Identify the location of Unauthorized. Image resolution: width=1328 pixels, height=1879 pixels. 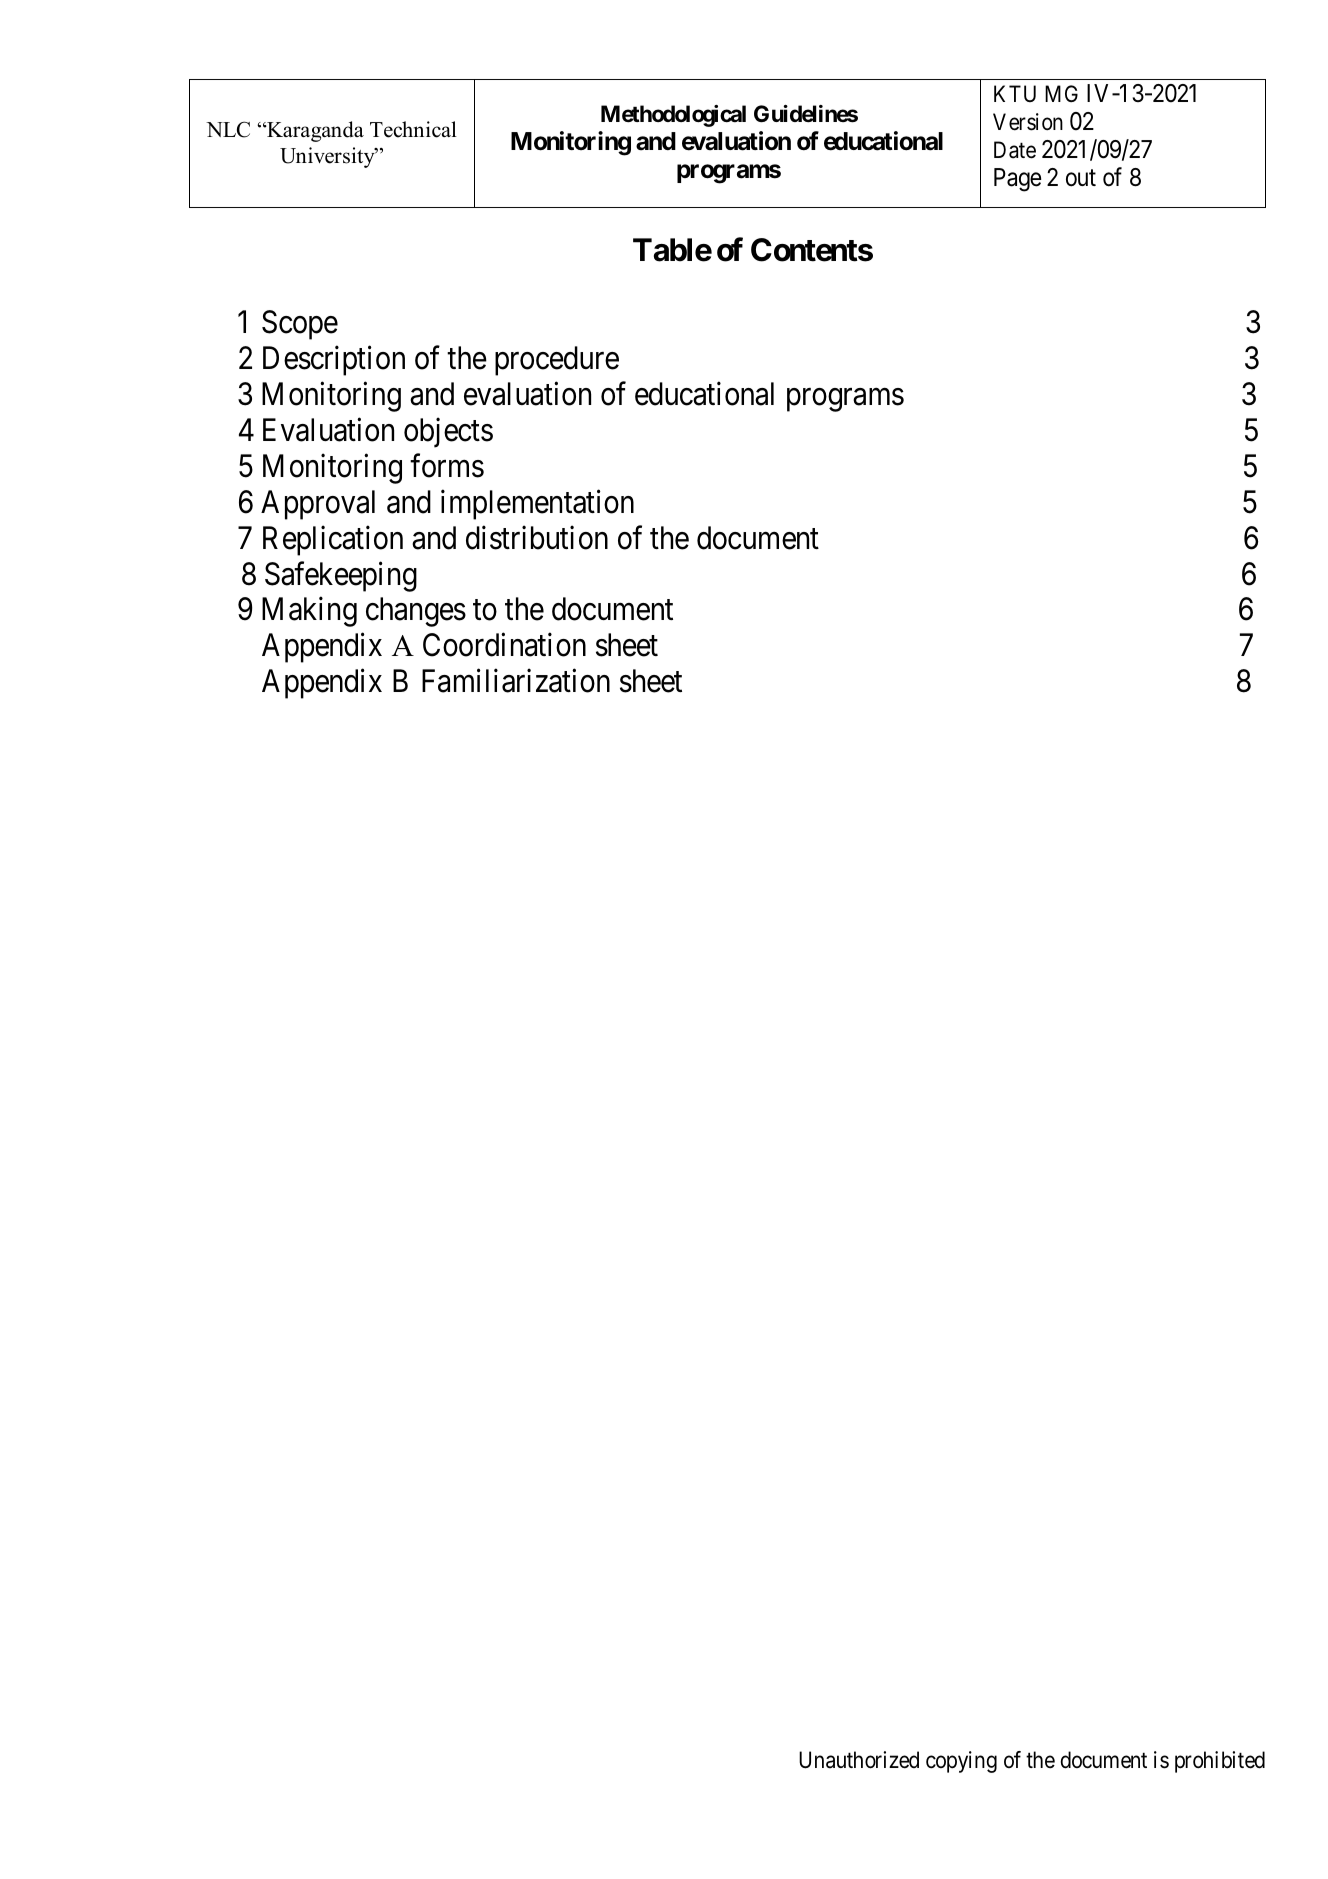
(859, 1760).
